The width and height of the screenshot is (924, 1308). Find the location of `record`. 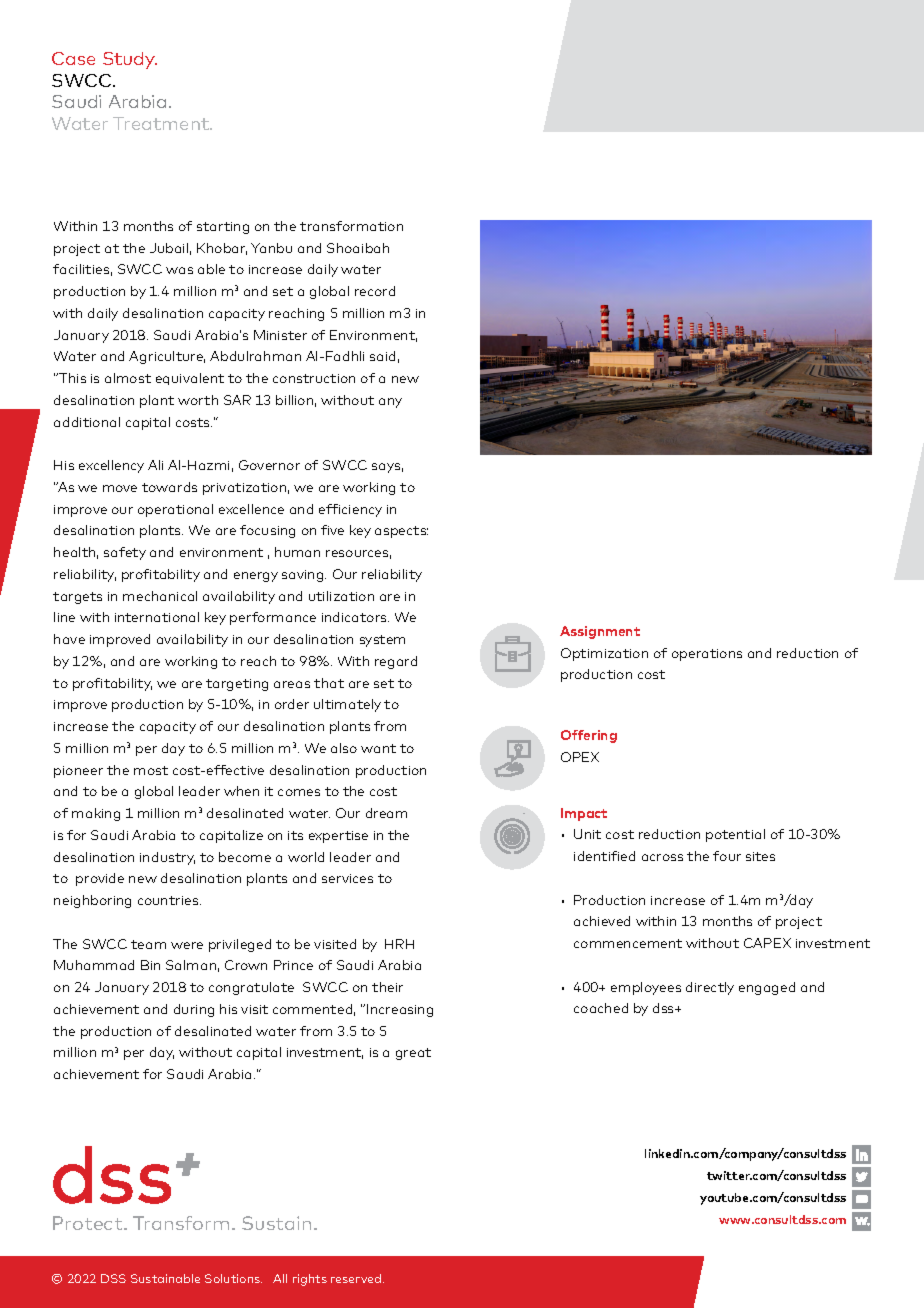

record is located at coordinates (375, 291).
